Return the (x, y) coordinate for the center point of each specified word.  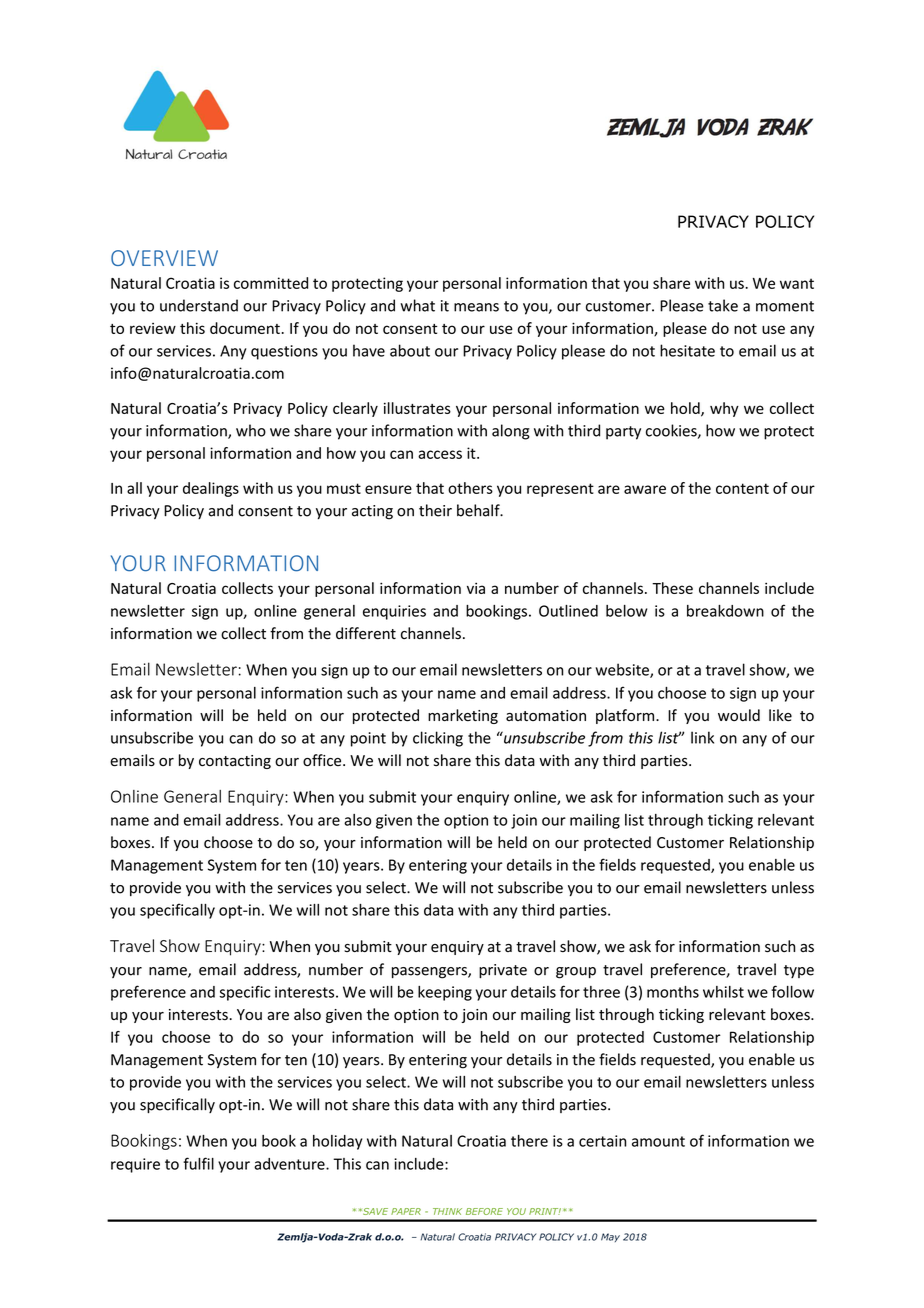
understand (199, 305)
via (476, 588)
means (476, 307)
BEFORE (484, 1211)
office (323, 760)
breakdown (725, 611)
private (503, 971)
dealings (211, 489)
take (723, 305)
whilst (723, 992)
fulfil (198, 1163)
